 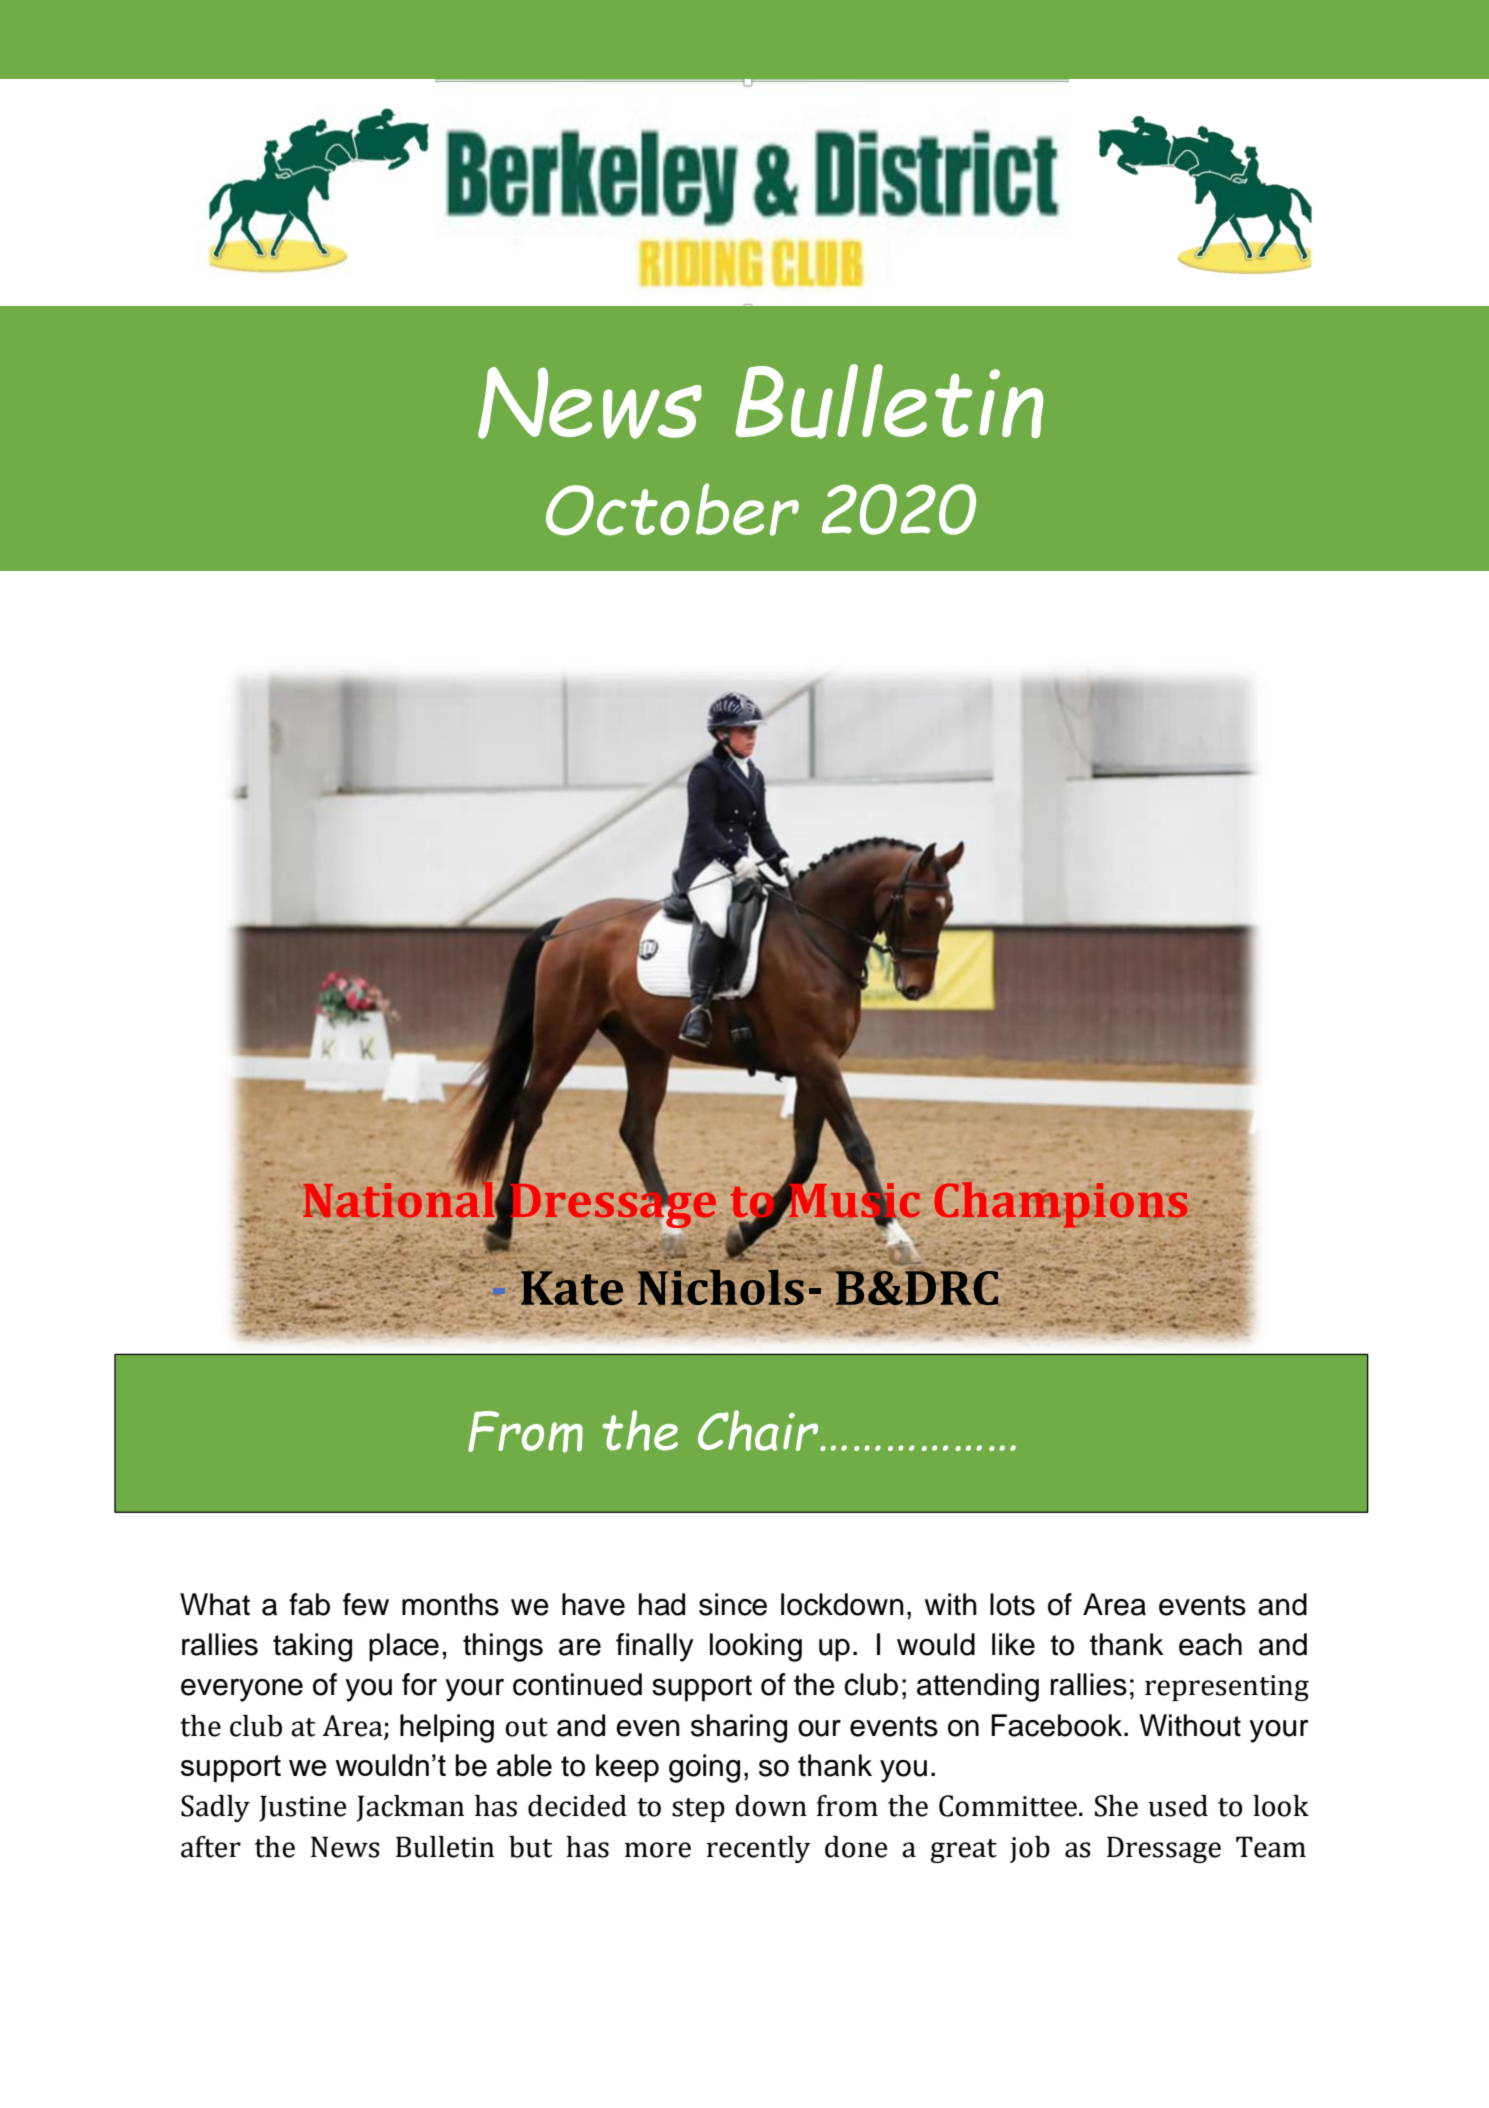 I want to click on each, so click(x=1210, y=1644).
